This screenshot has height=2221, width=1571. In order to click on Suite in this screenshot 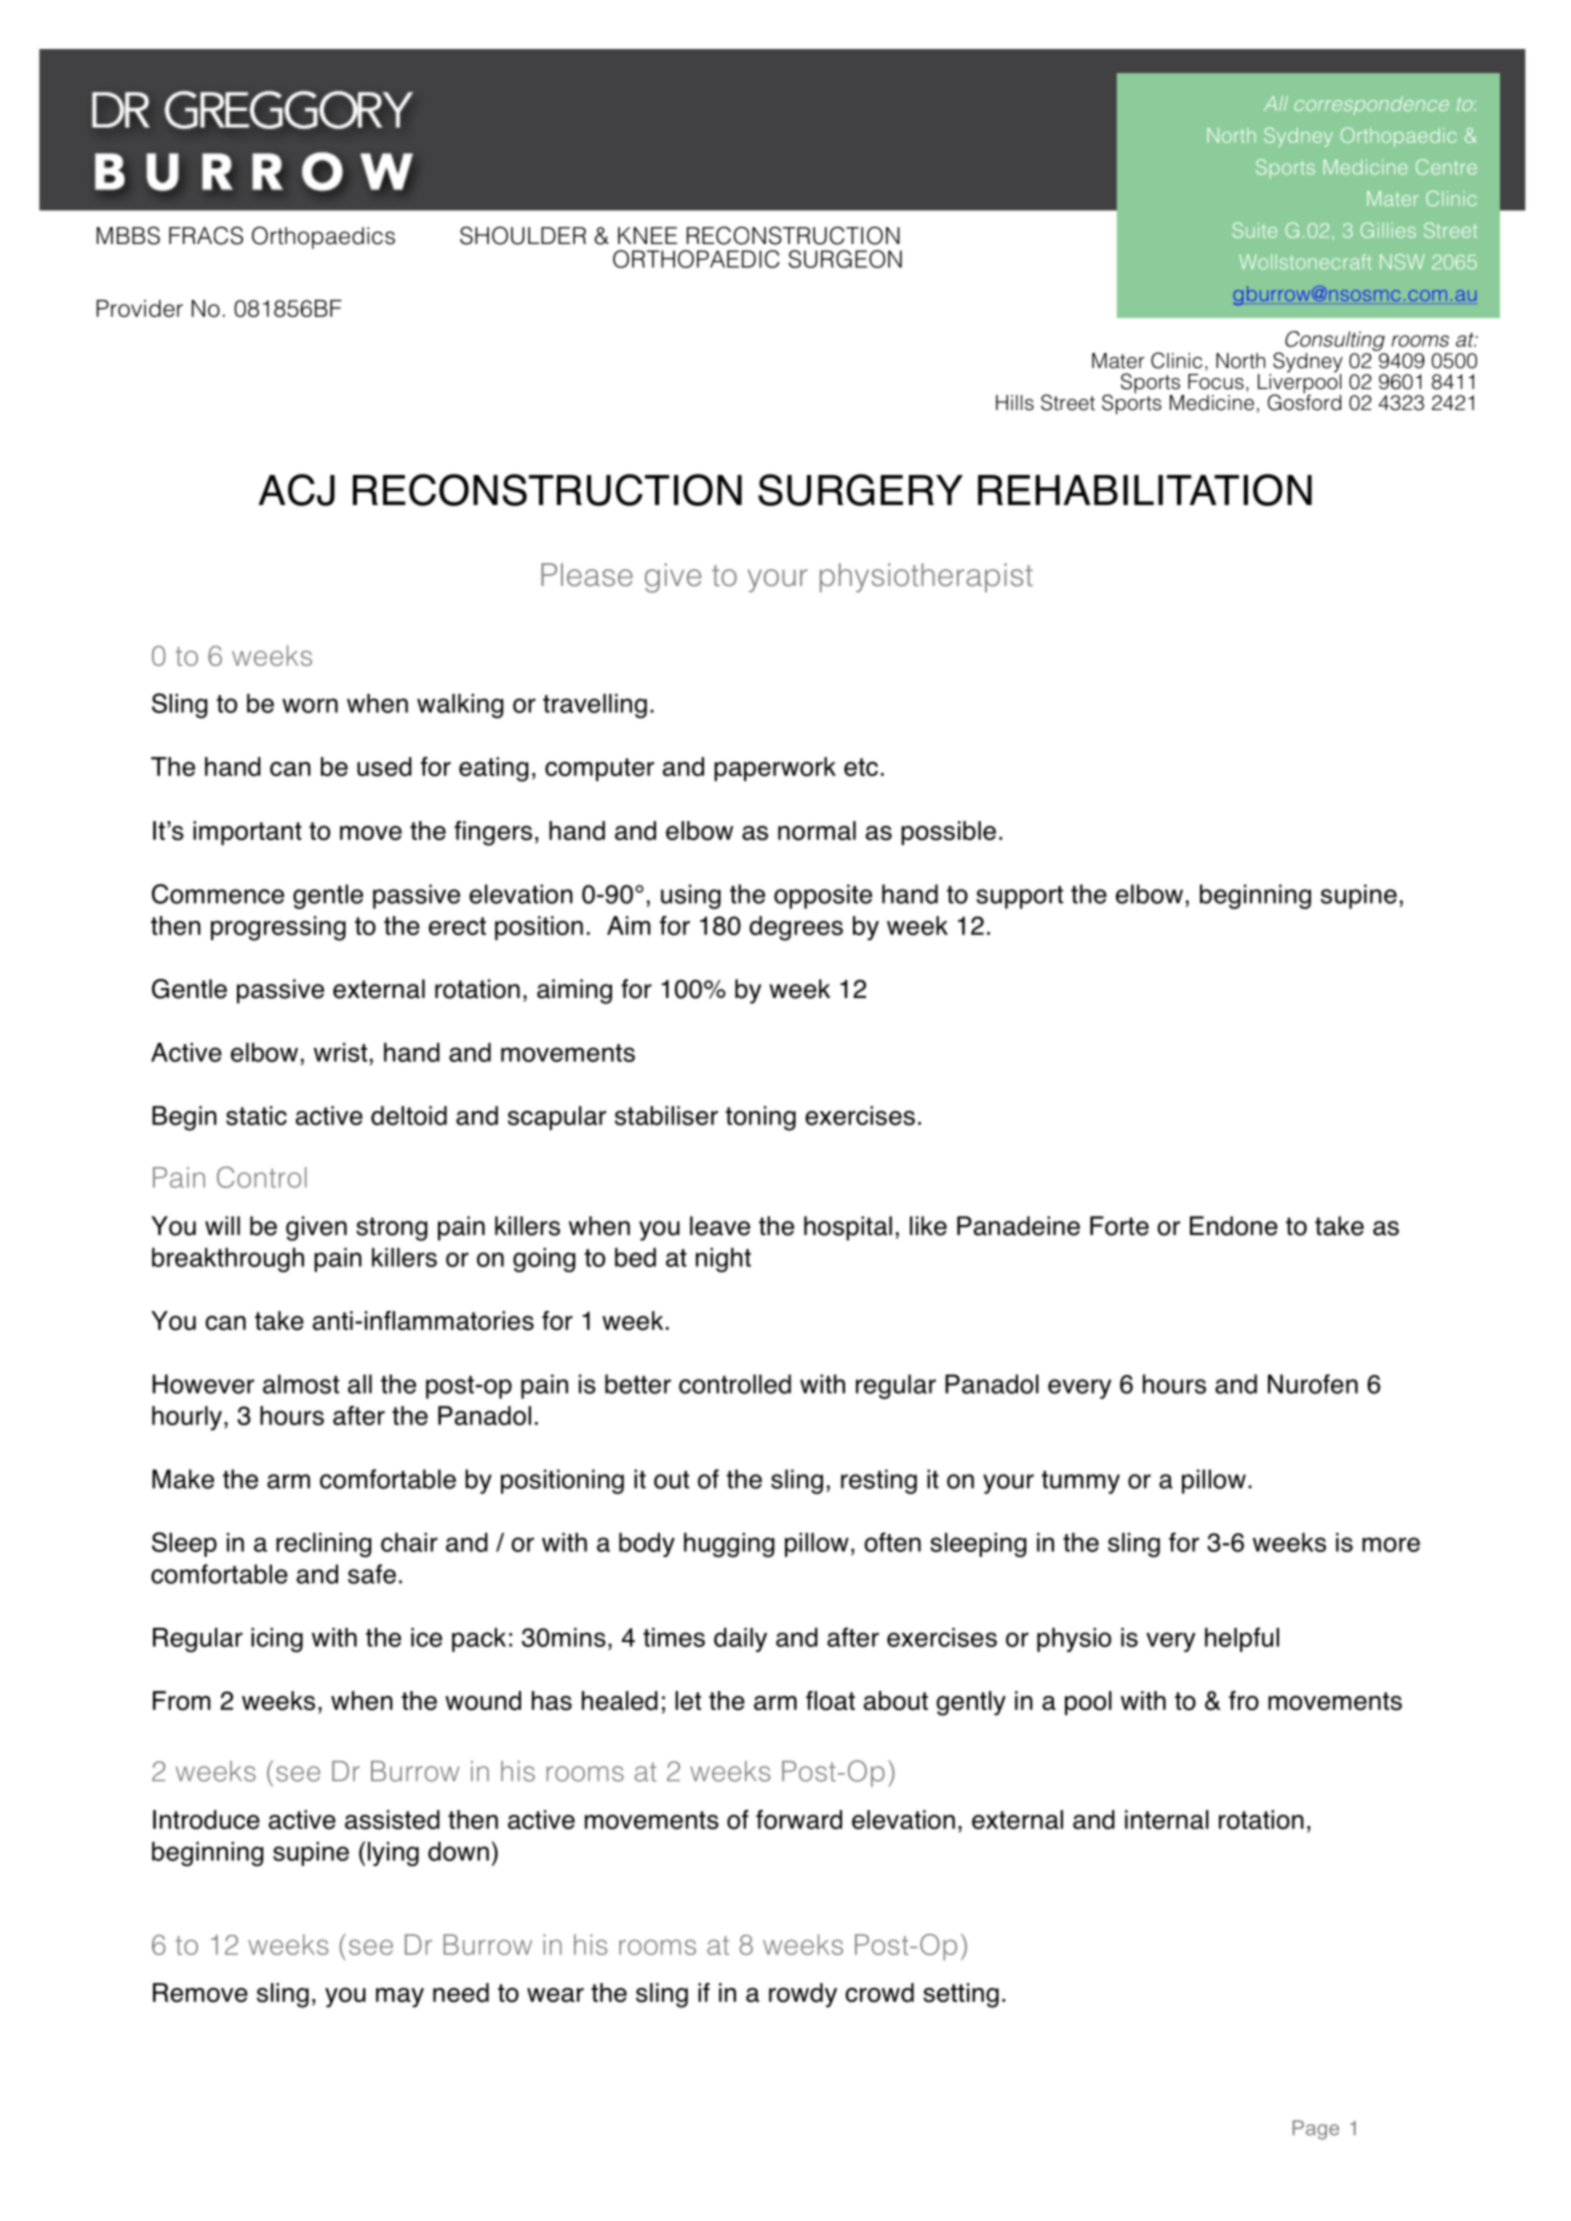, I will do `click(1255, 230)`.
